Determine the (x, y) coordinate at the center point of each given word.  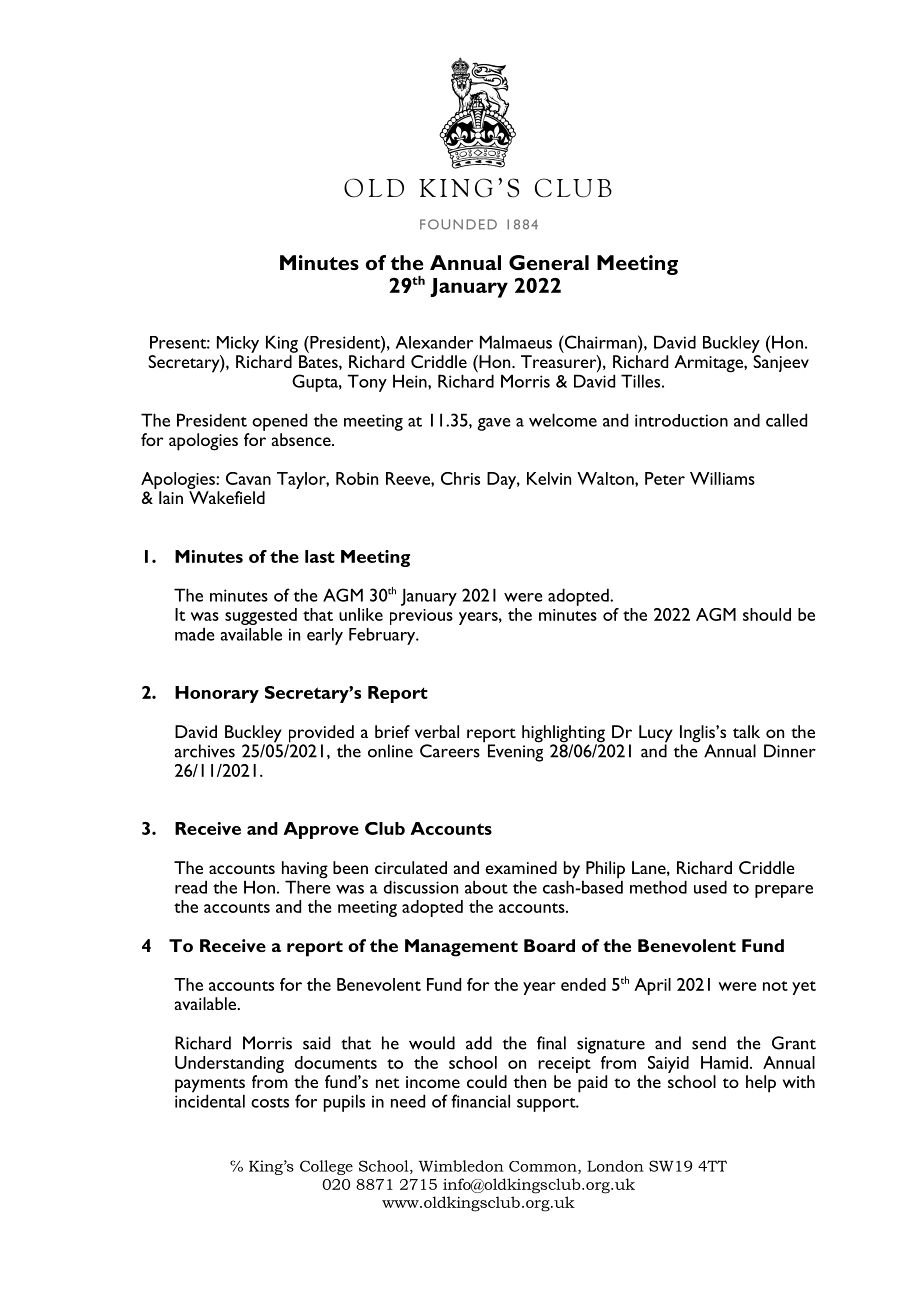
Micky (238, 344)
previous (421, 617)
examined (521, 867)
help (761, 1084)
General (549, 262)
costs (270, 1103)
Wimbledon (461, 1166)
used (710, 887)
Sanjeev (781, 363)
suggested (261, 616)
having (305, 871)
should (767, 614)
